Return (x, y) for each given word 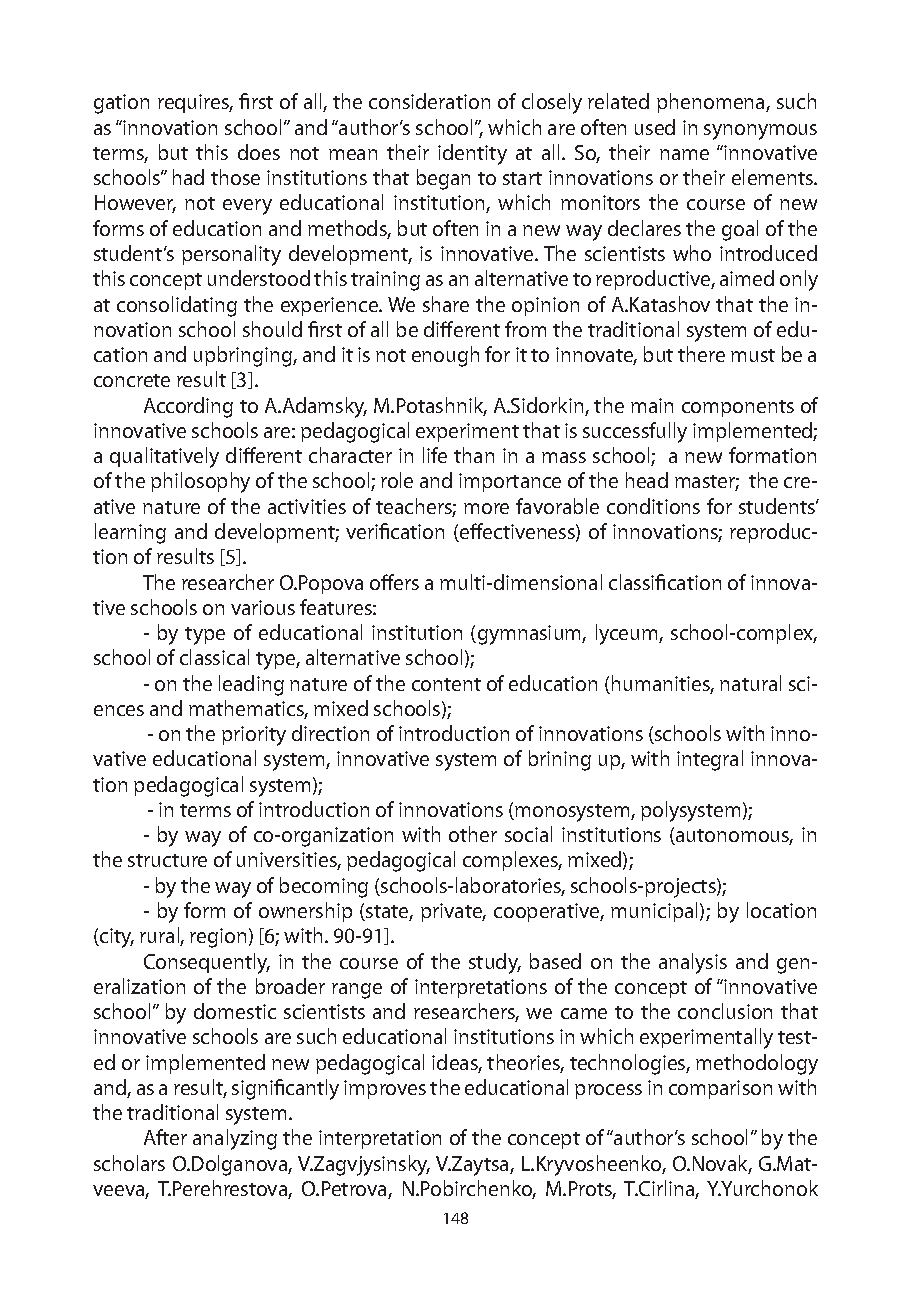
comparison (720, 1089)
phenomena (712, 103)
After (165, 1137)
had (188, 177)
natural (750, 683)
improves (385, 1089)
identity (472, 154)
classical (214, 657)
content (446, 684)
